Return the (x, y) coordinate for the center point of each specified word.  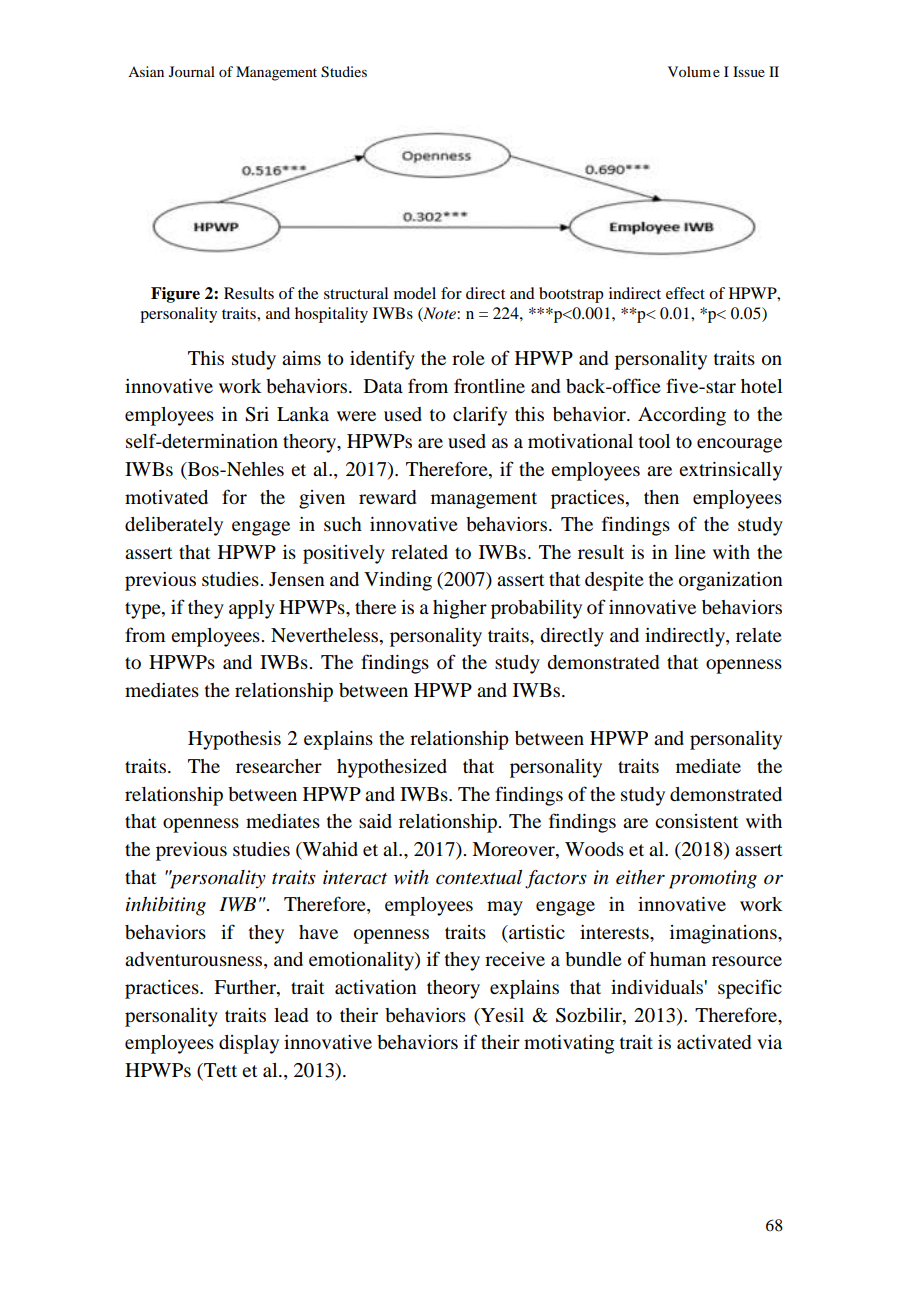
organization (731, 581)
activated (714, 1042)
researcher (279, 766)
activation (376, 987)
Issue (749, 71)
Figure (175, 295)
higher (460, 609)
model (415, 293)
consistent (696, 821)
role (468, 358)
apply (252, 609)
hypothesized (392, 768)
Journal (192, 71)
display (249, 1044)
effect (685, 293)
